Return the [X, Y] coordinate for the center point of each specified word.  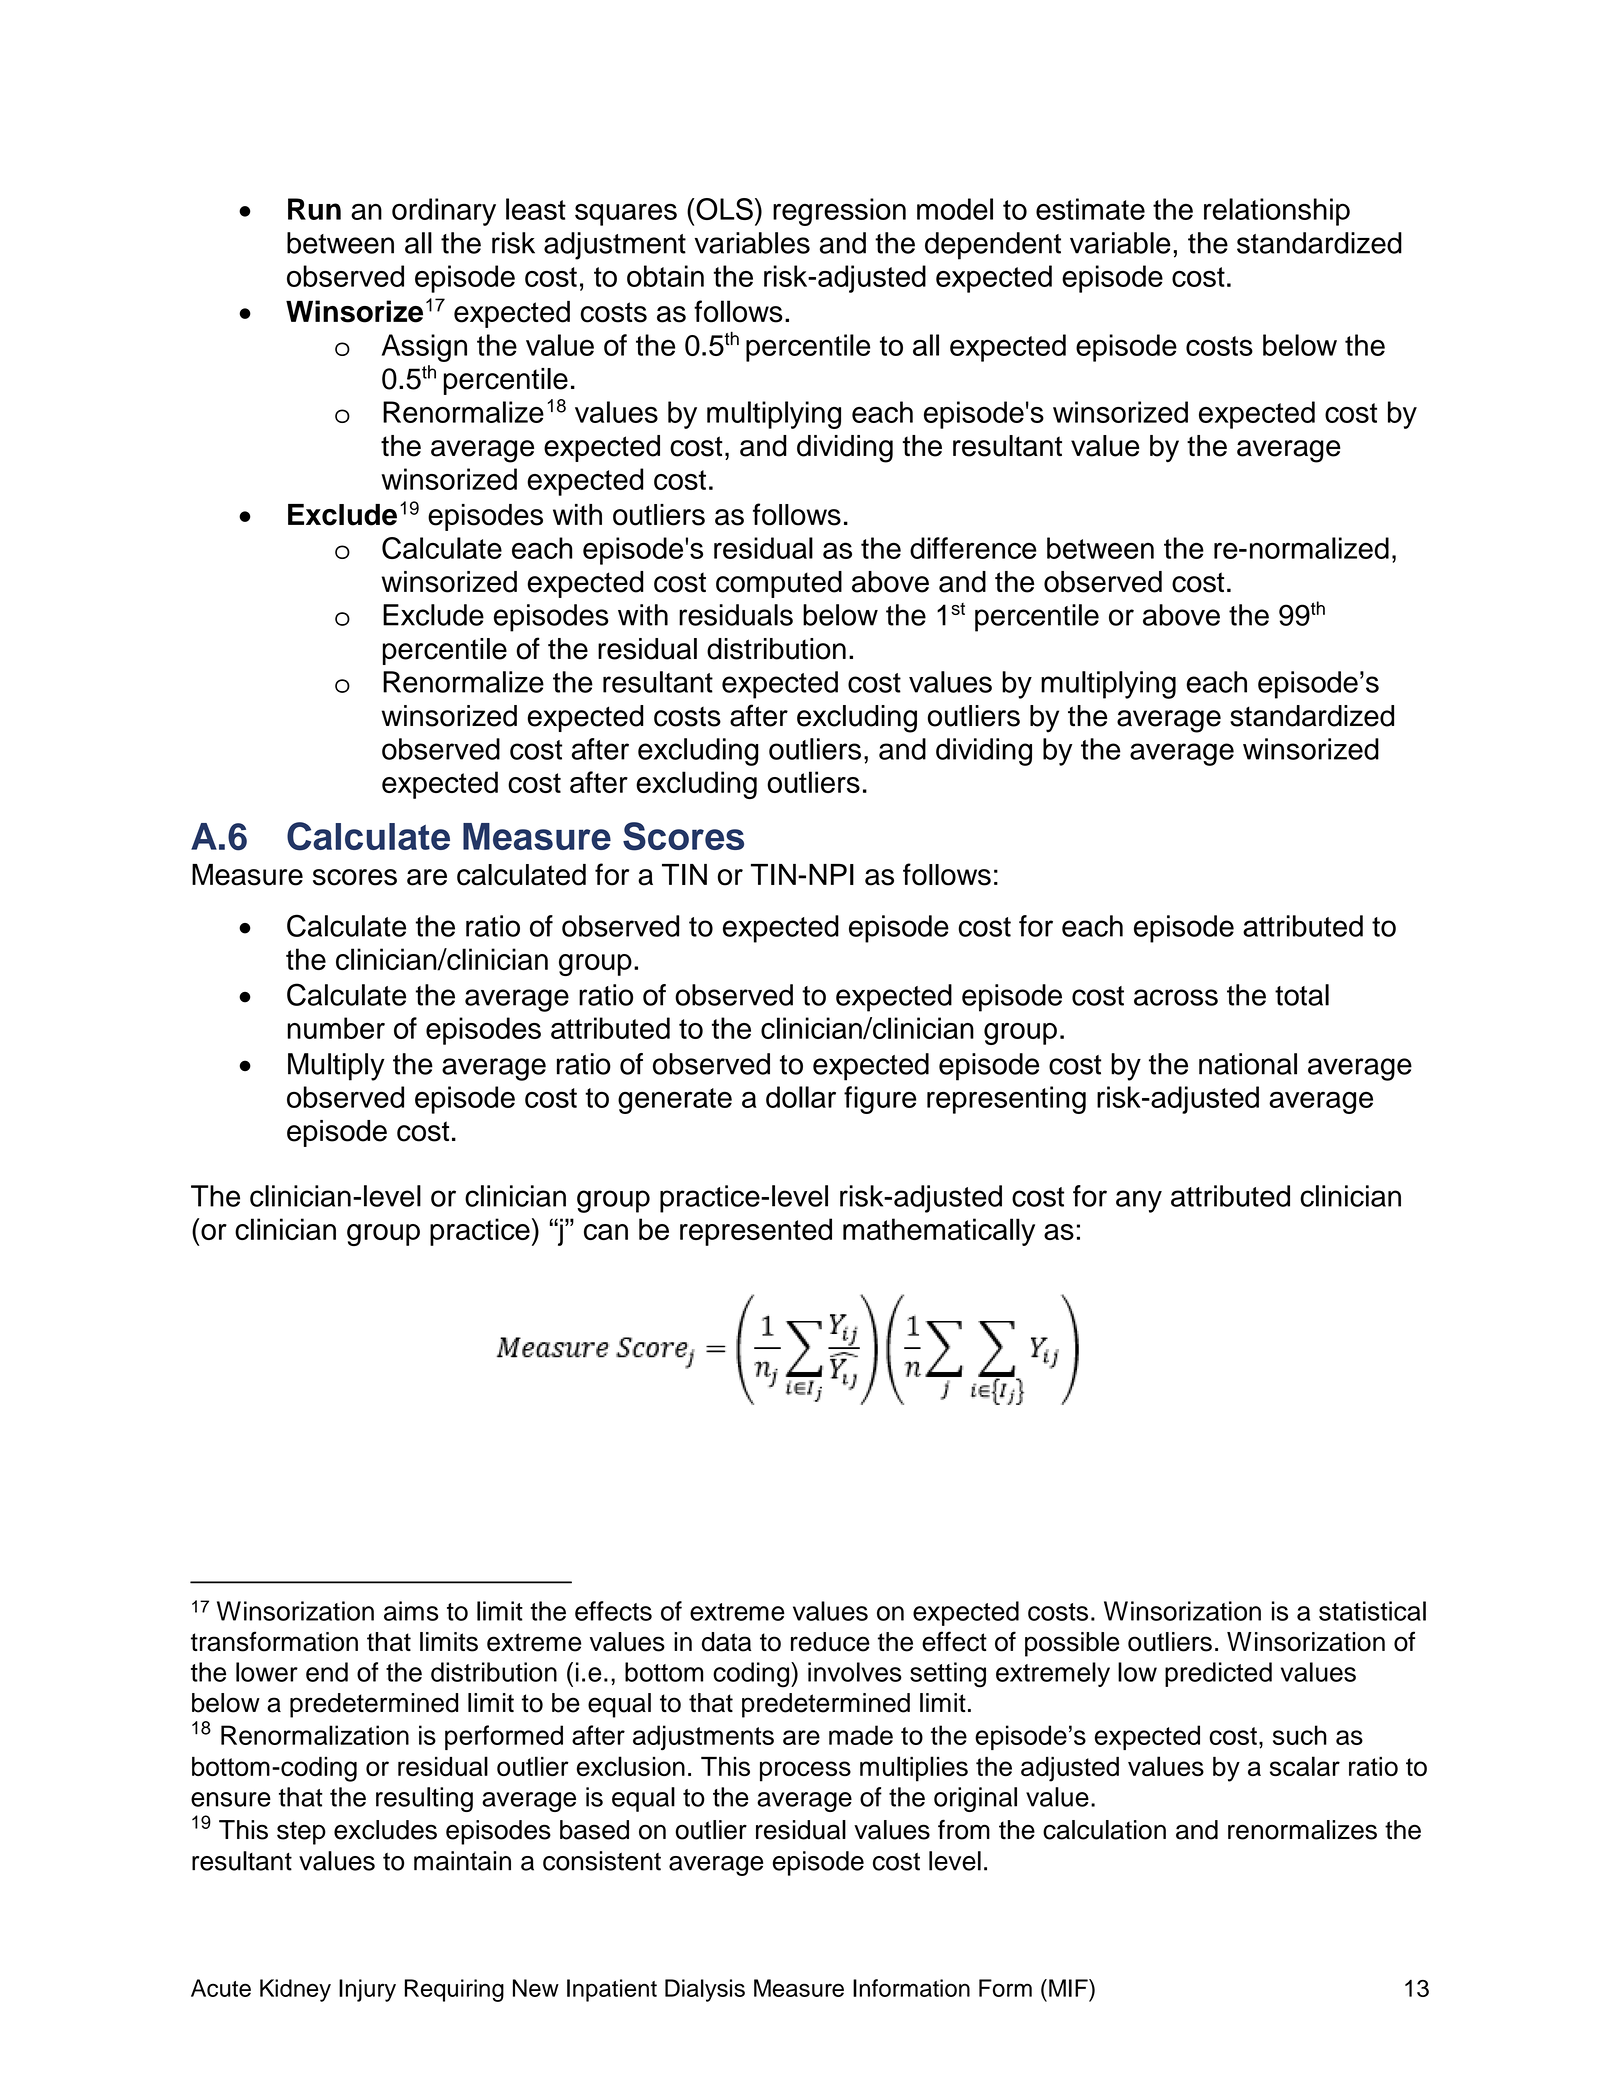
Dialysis [705, 1990]
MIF [1069, 1988]
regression [839, 212]
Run [314, 209]
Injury [367, 1990]
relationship [1277, 212]
